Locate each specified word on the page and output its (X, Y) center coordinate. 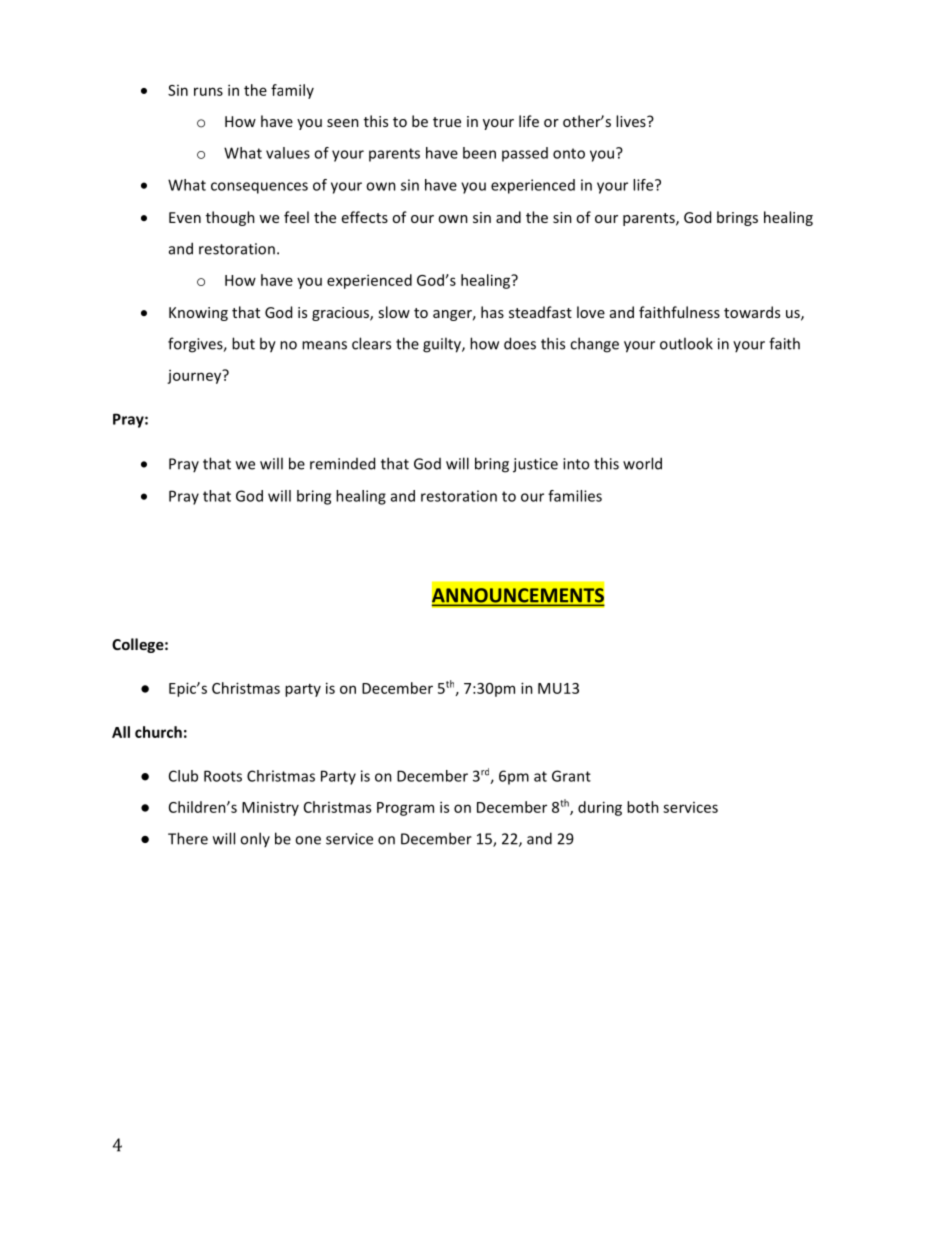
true (447, 122)
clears (371, 343)
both (643, 807)
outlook (686, 343)
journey (195, 376)
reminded (342, 463)
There (188, 838)
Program (405, 809)
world (642, 463)
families (575, 496)
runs (208, 91)
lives (632, 121)
